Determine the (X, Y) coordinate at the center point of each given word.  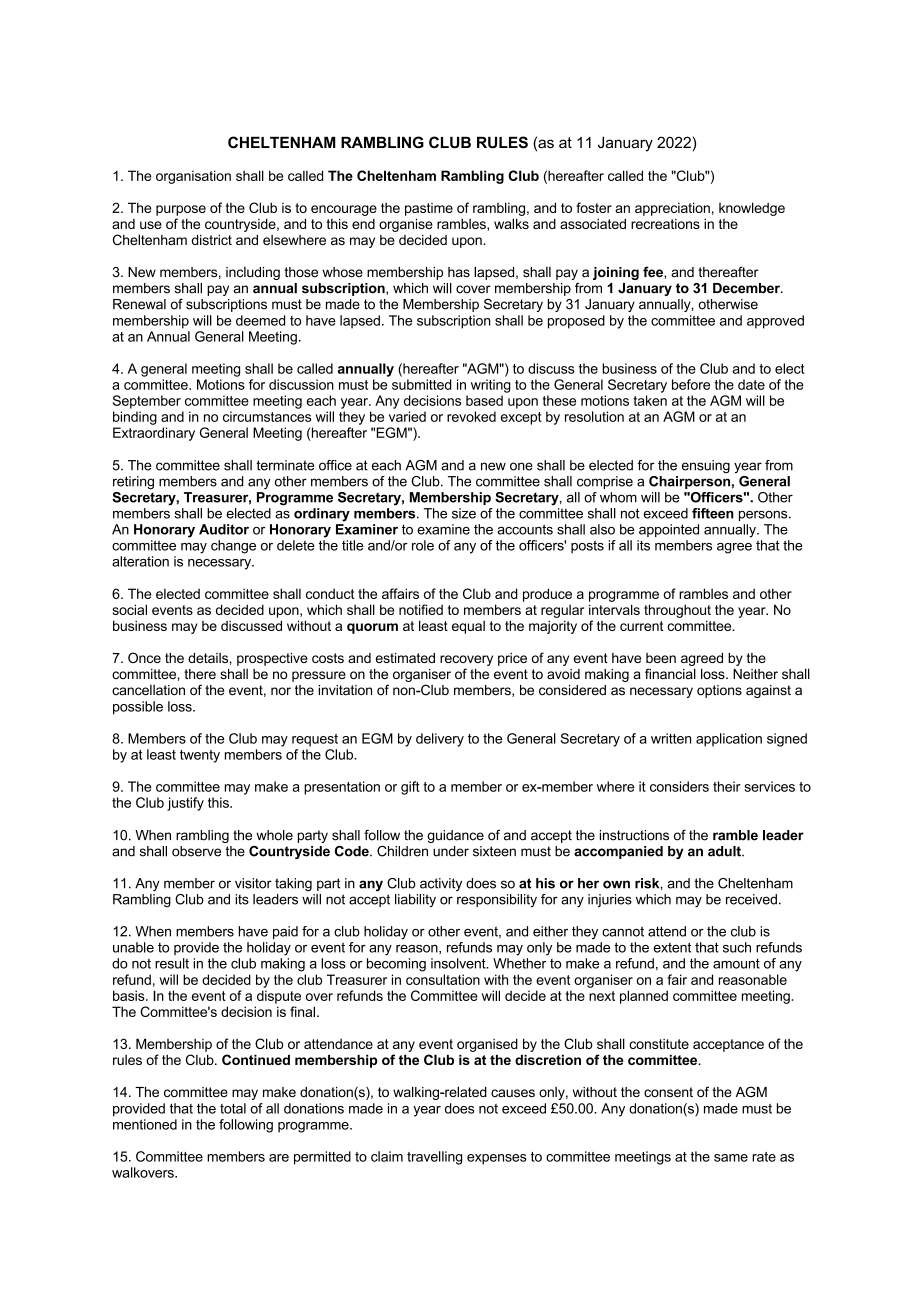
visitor (253, 883)
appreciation (672, 209)
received (751, 899)
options (719, 691)
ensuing (706, 466)
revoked (471, 416)
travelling (435, 1158)
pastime (429, 209)
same (731, 1158)
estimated (405, 658)
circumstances (267, 416)
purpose (181, 210)
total (233, 1108)
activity (441, 884)
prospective (272, 659)
